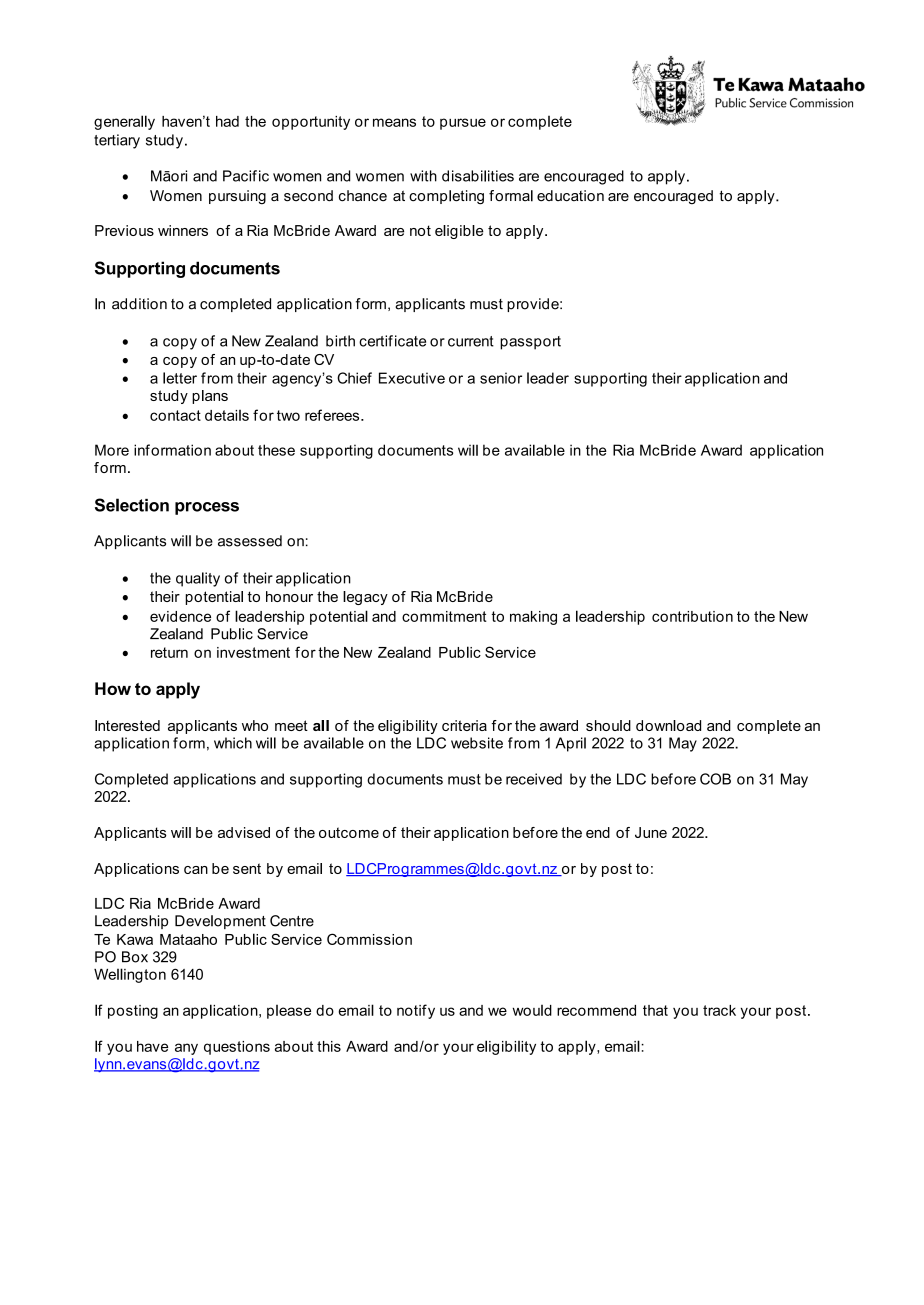 This screenshot has width=924, height=1305. I want to click on any, so click(186, 1049).
